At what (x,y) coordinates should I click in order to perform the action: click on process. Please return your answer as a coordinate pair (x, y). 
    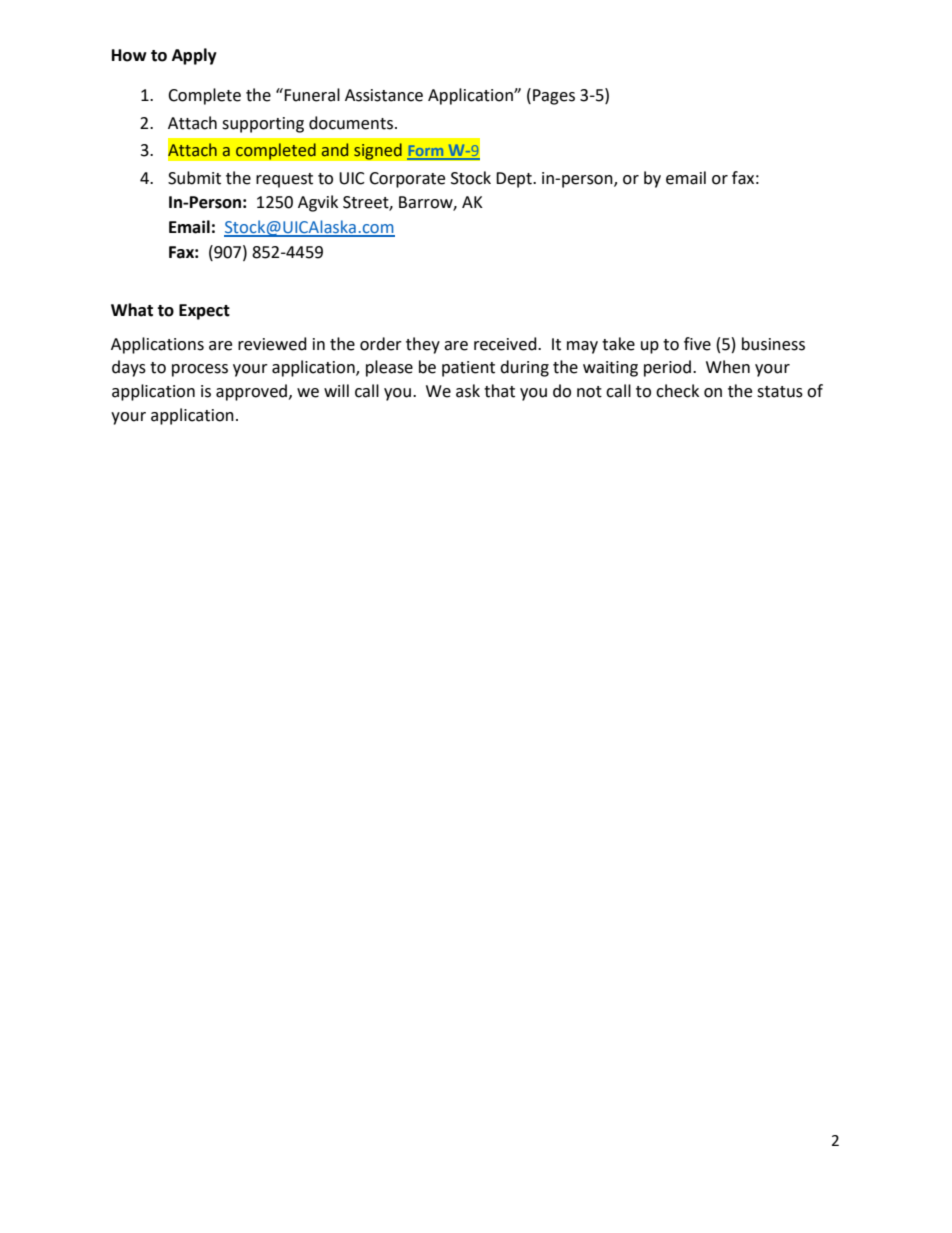
    Looking at the image, I should click on (200, 370).
